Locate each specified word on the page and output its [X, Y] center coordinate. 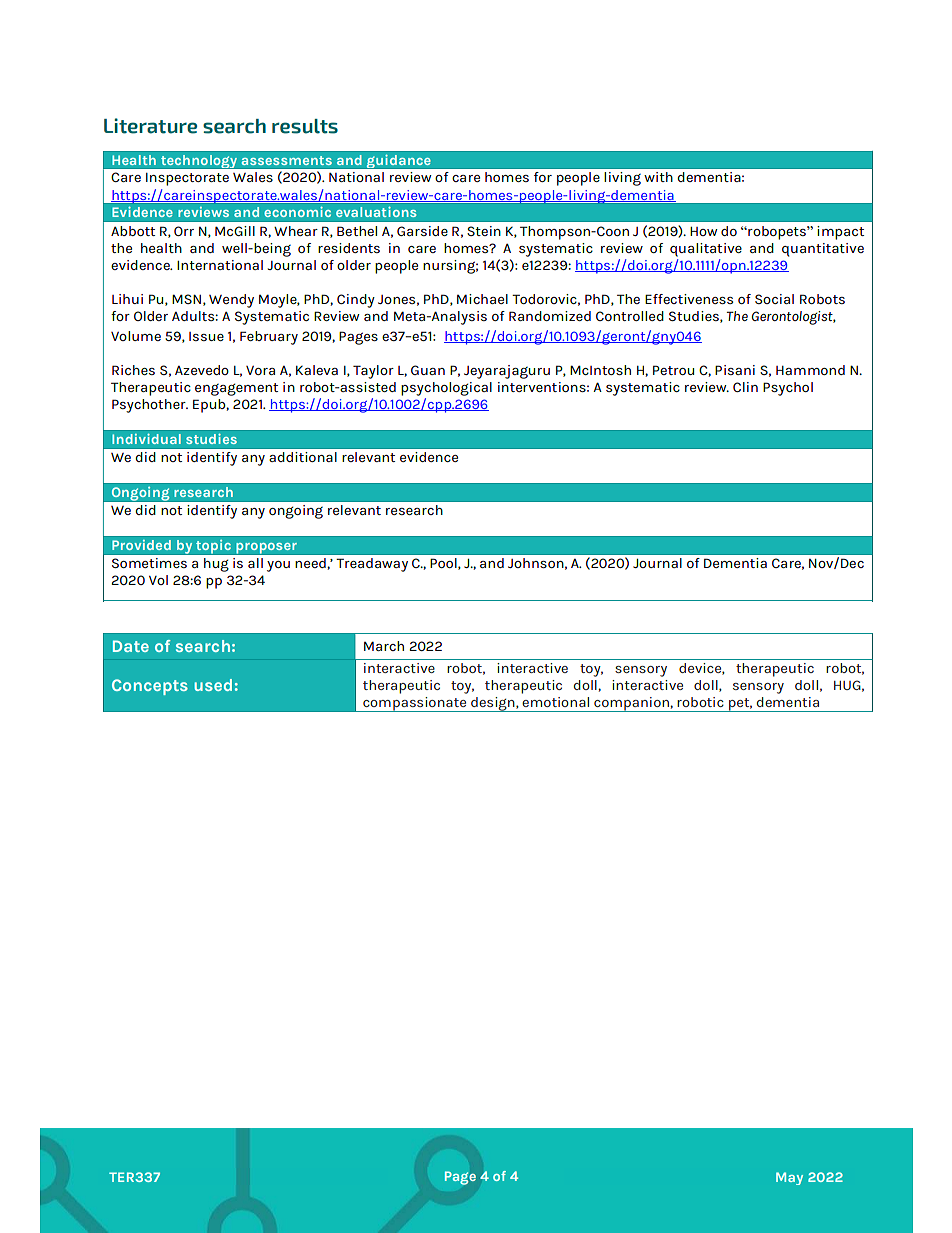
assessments [286, 160]
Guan [428, 370]
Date [131, 646]
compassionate [415, 704]
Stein [484, 231]
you [278, 566]
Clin [745, 387]
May [789, 1178]
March [384, 646]
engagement [236, 389]
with [658, 177]
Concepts [150, 687]
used [213, 685]
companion [631, 704]
